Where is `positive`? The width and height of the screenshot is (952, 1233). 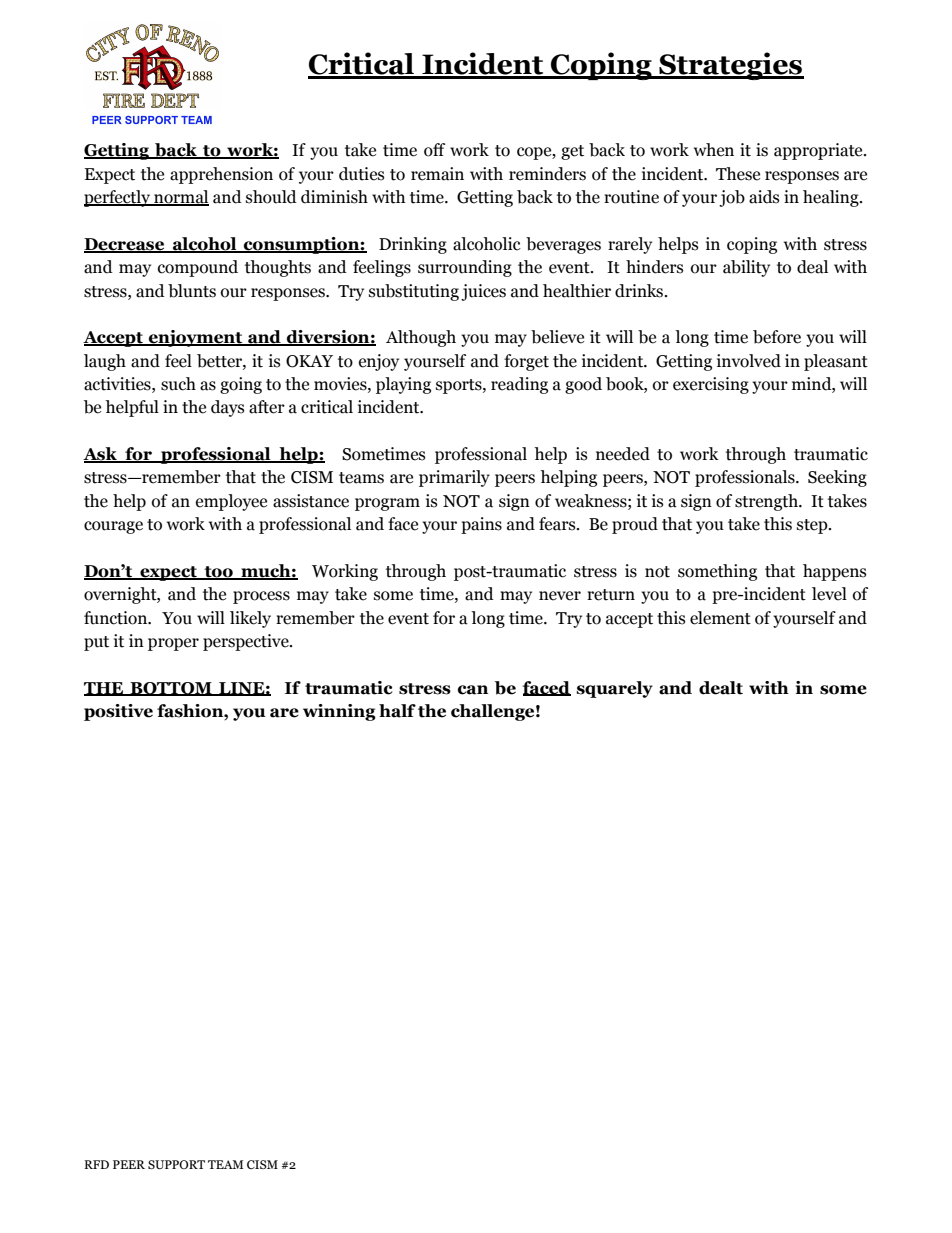 positive is located at coordinates (118, 712).
